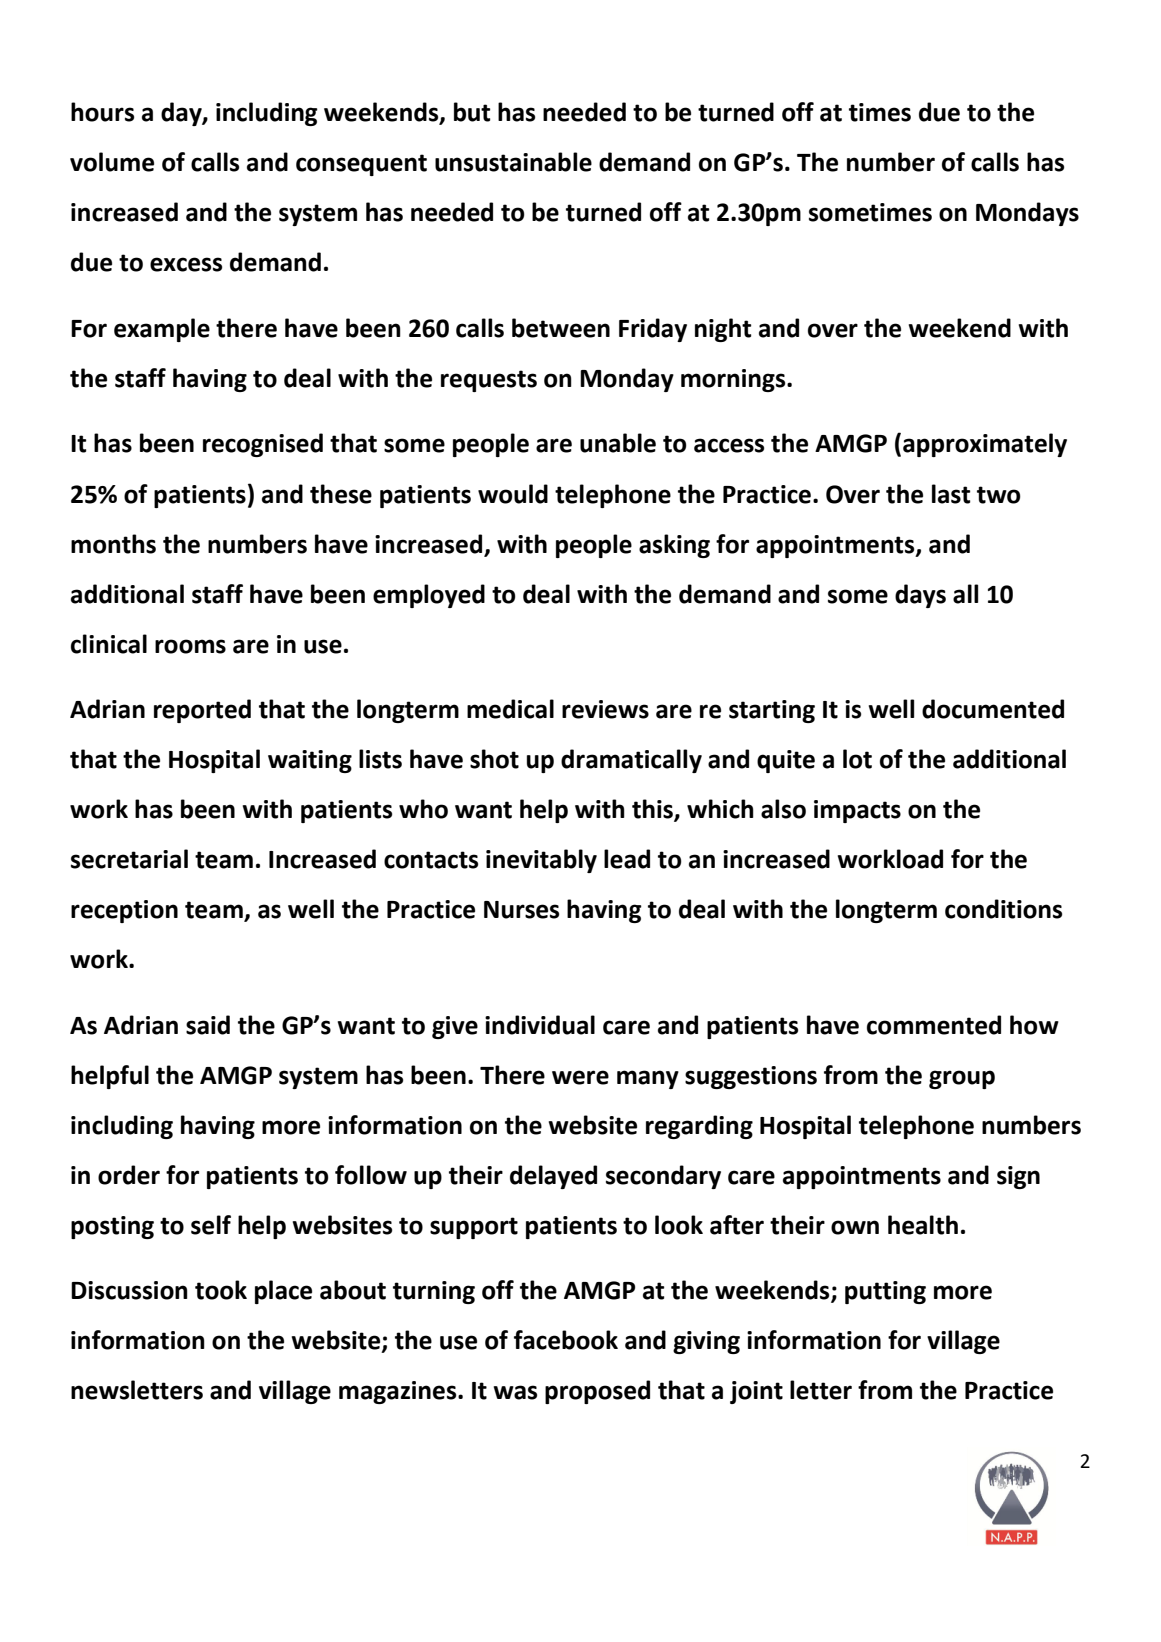 This image has width=1161, height=1642. Describe the element at coordinates (580, 1077) in the image. I see `were` at that location.
